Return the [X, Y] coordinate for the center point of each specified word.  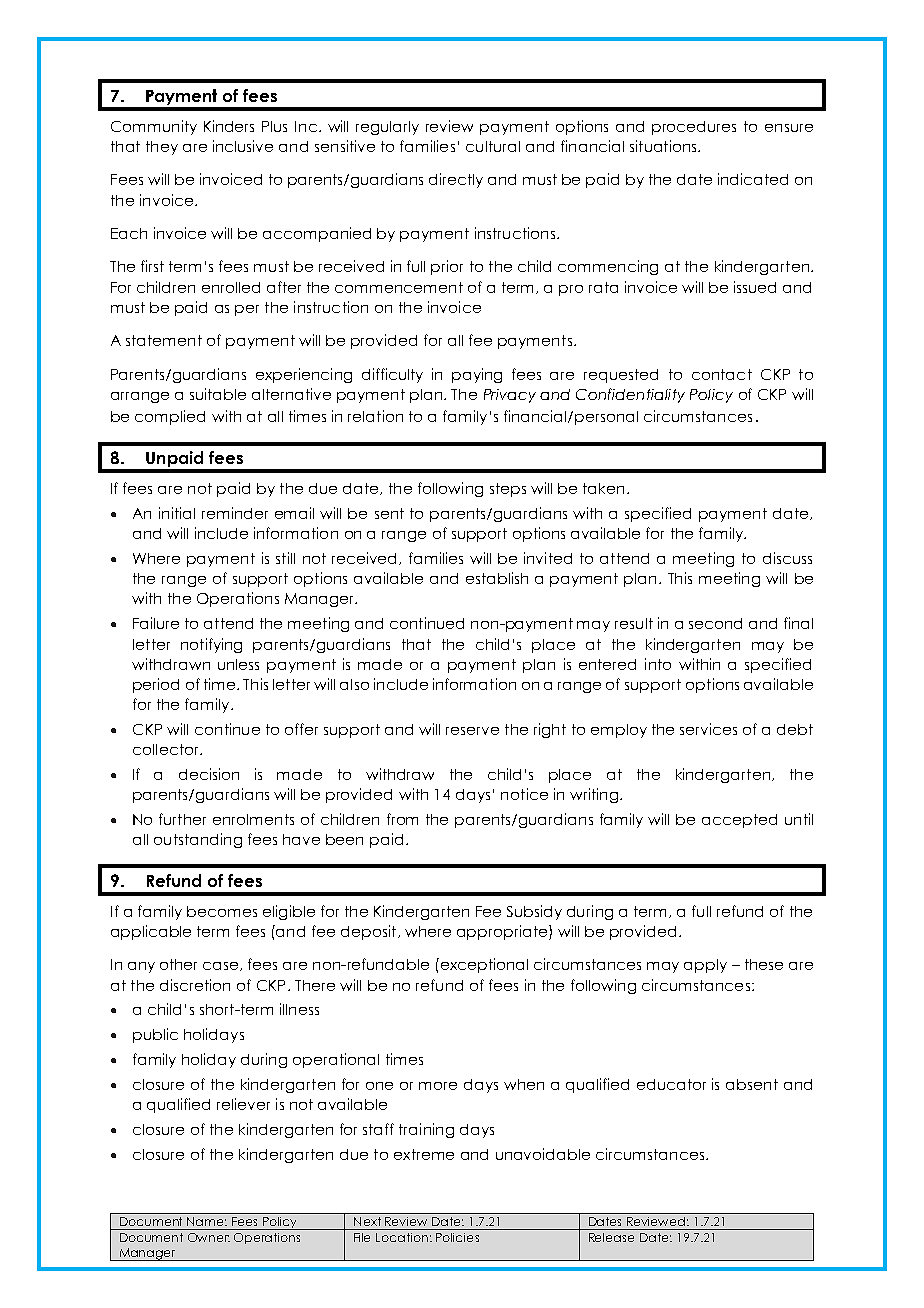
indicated [753, 179]
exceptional [483, 965]
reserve [472, 731]
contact [722, 374]
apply [705, 966]
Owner [209, 1237]
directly [456, 180]
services [708, 729]
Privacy [510, 396]
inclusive [243, 146]
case [222, 966]
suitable [218, 394]
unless [238, 664]
